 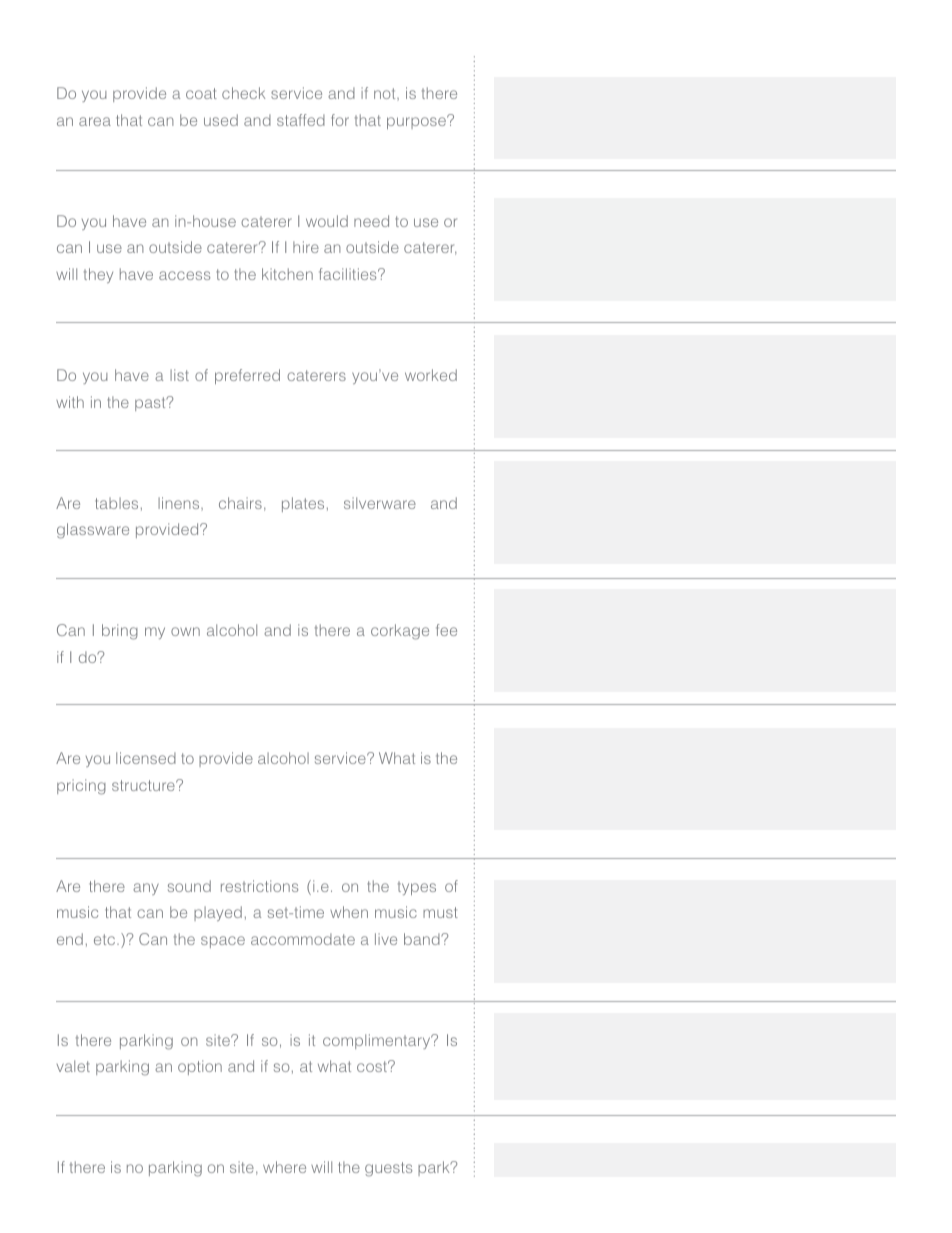 I want to click on worked, so click(x=431, y=375).
